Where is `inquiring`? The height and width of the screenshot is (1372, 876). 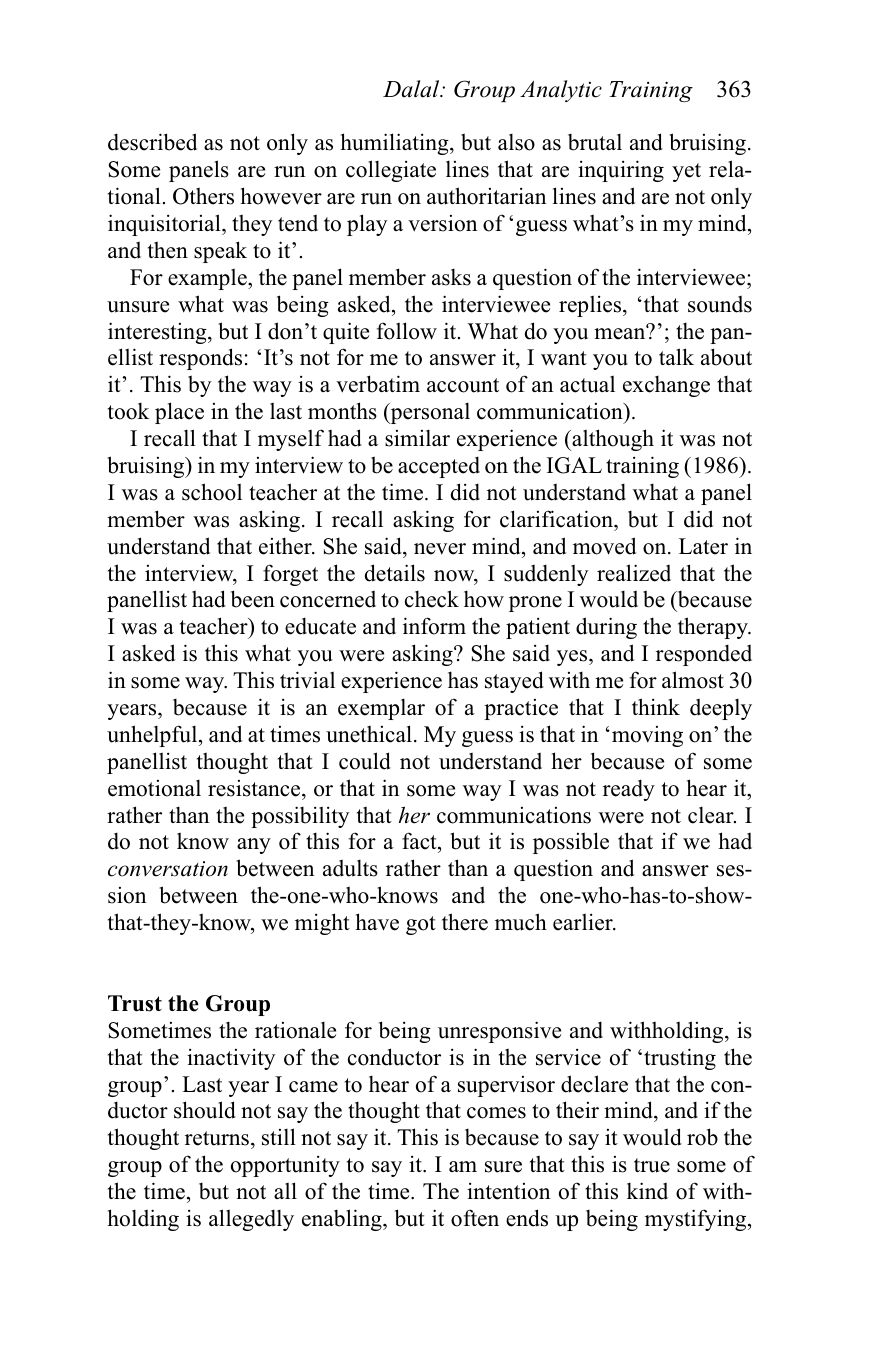 inquiring is located at coordinates (621, 171).
